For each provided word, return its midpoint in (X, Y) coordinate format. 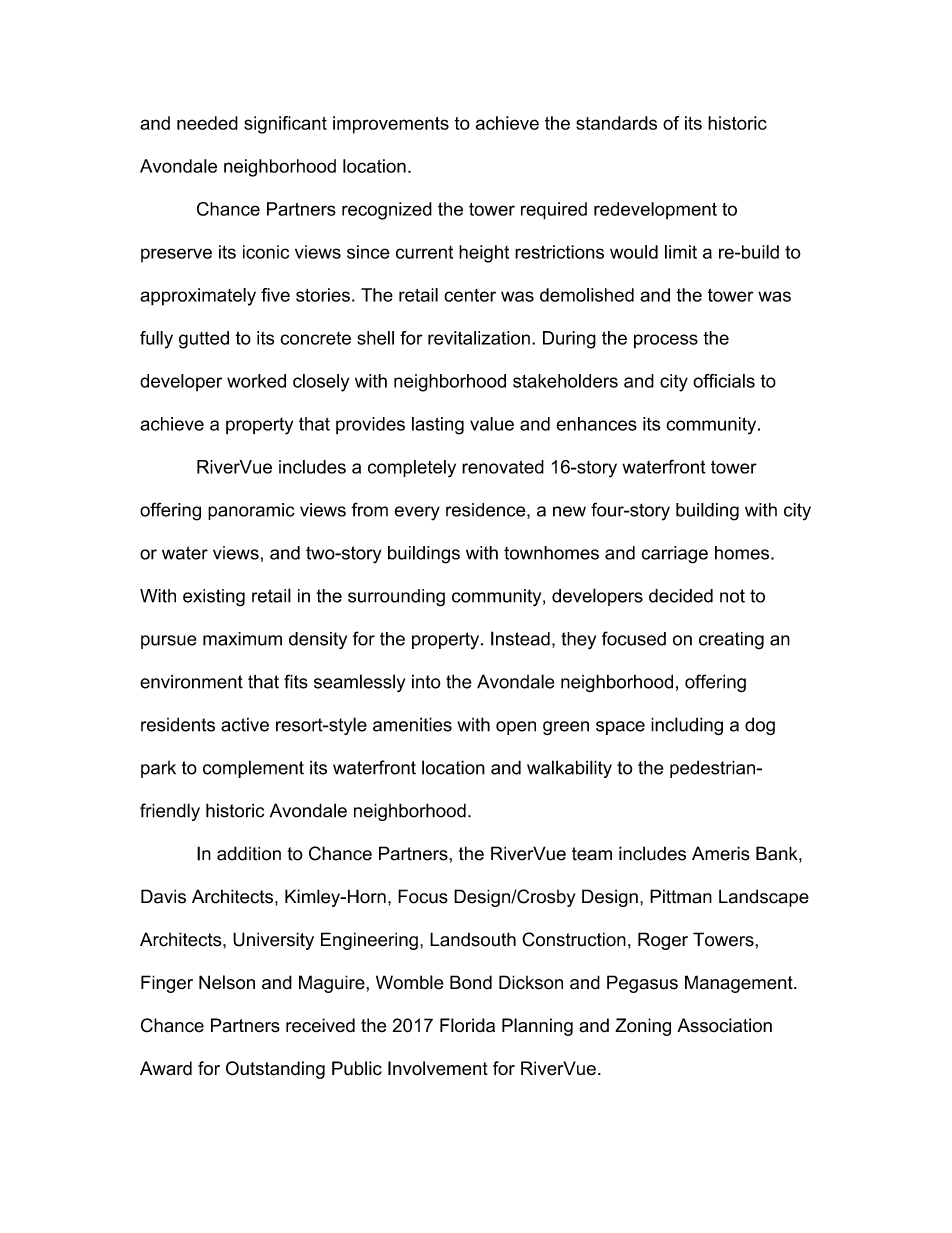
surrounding (396, 598)
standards (616, 123)
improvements (391, 125)
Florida (467, 1025)
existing (214, 598)
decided (681, 596)
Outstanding (275, 1070)
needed (207, 123)
